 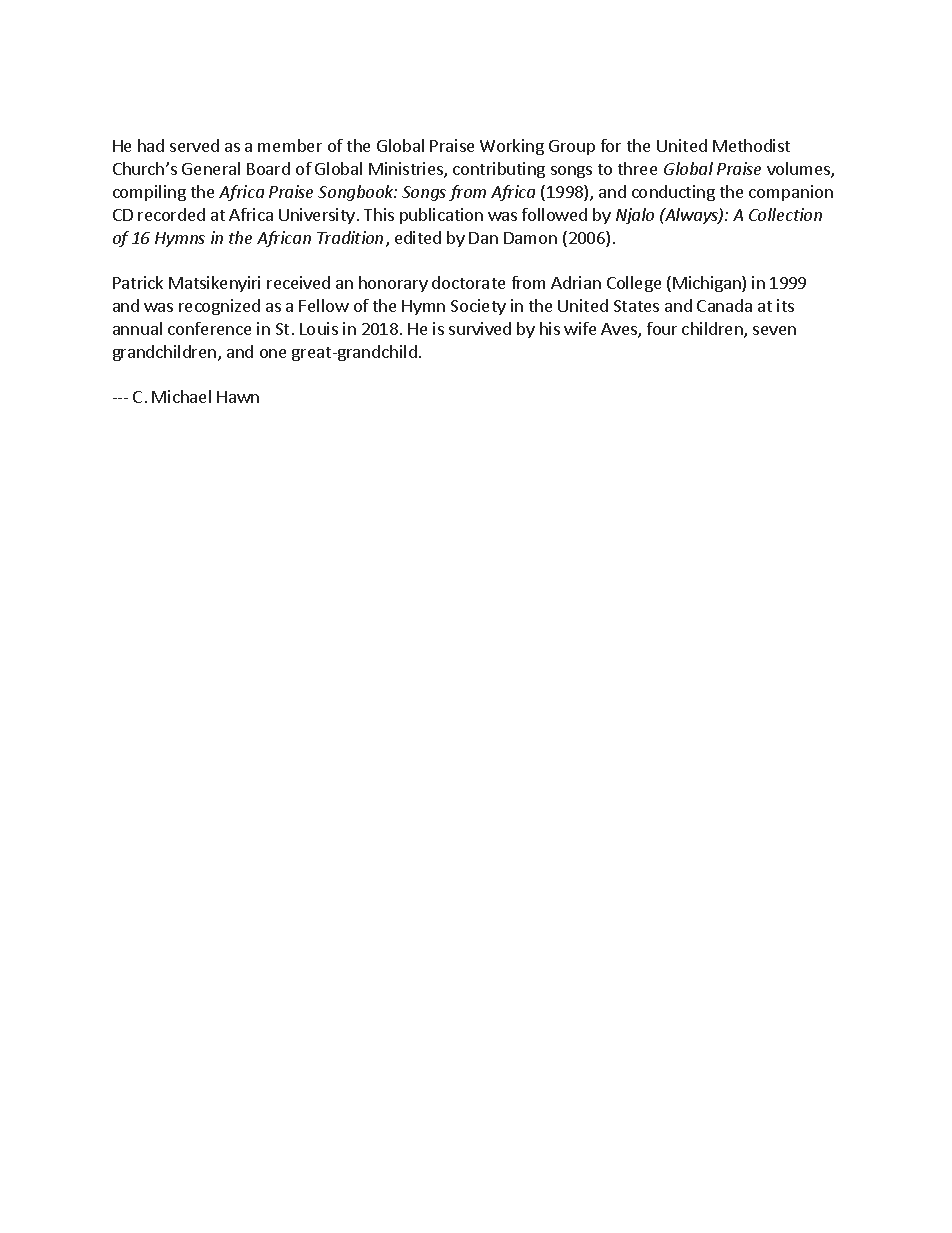 I want to click on one, so click(x=273, y=353).
